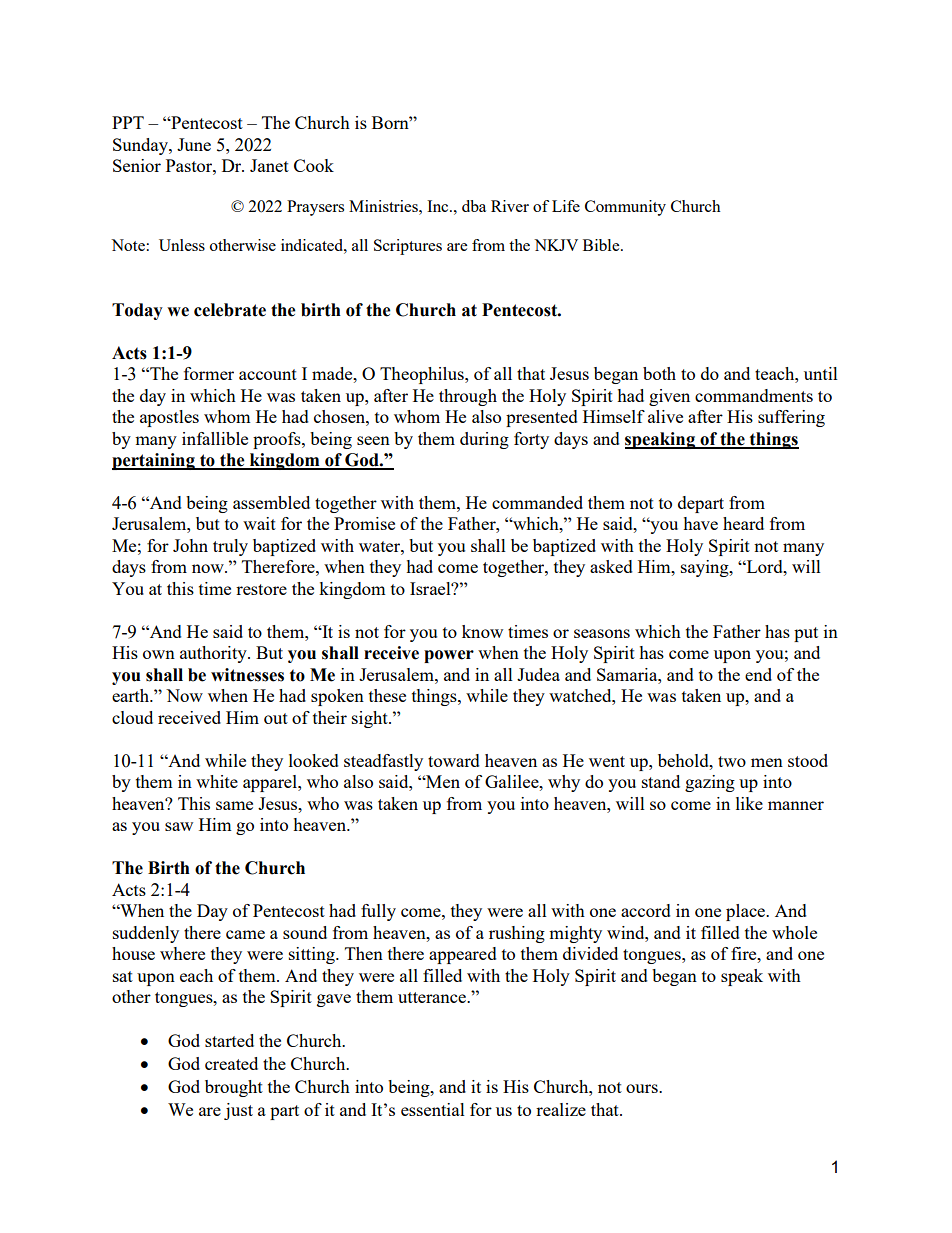  Describe the element at coordinates (625, 208) in the screenshot. I see `Community` at that location.
